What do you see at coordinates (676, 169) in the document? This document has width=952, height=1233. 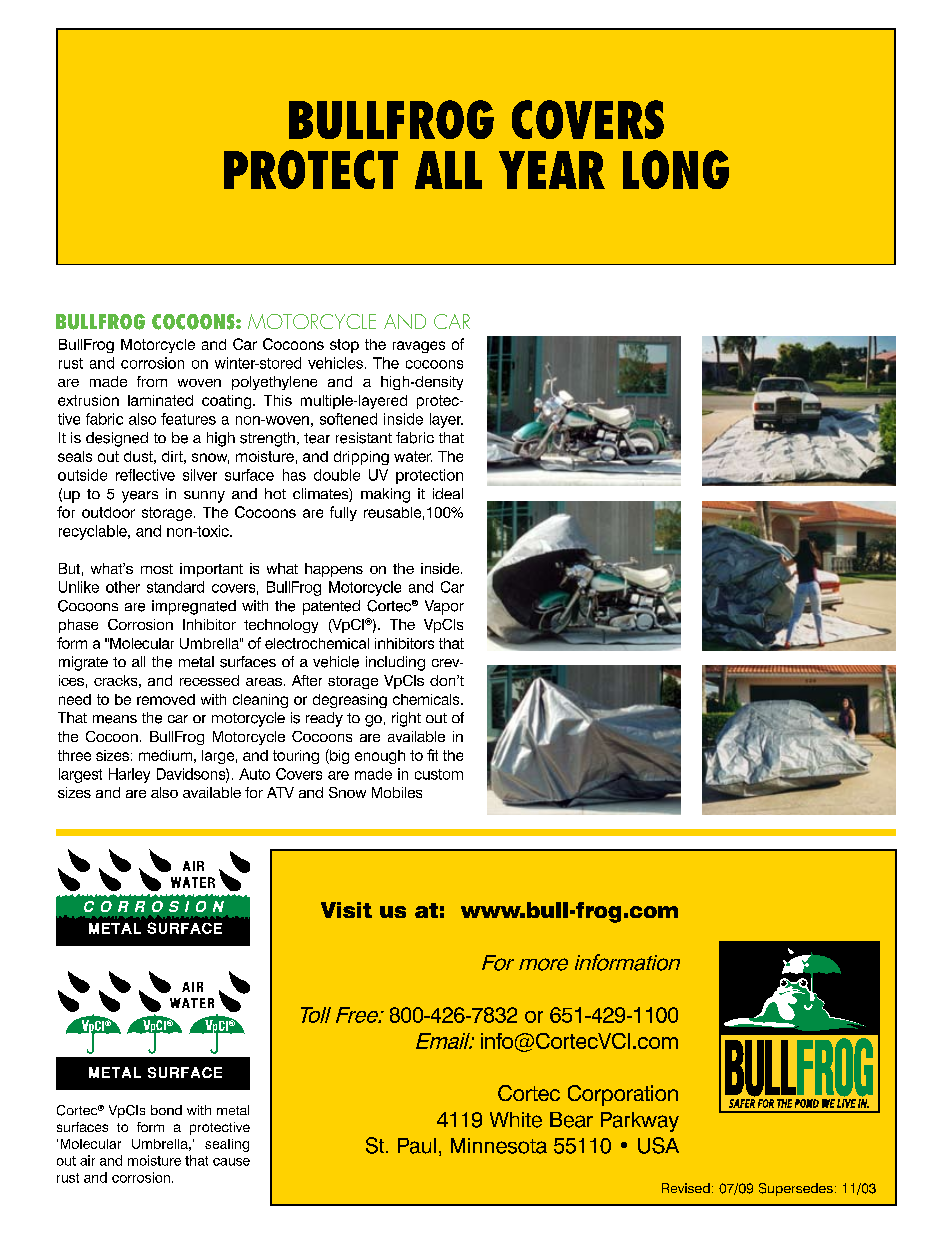 I see `LONG` at bounding box center [676, 169].
